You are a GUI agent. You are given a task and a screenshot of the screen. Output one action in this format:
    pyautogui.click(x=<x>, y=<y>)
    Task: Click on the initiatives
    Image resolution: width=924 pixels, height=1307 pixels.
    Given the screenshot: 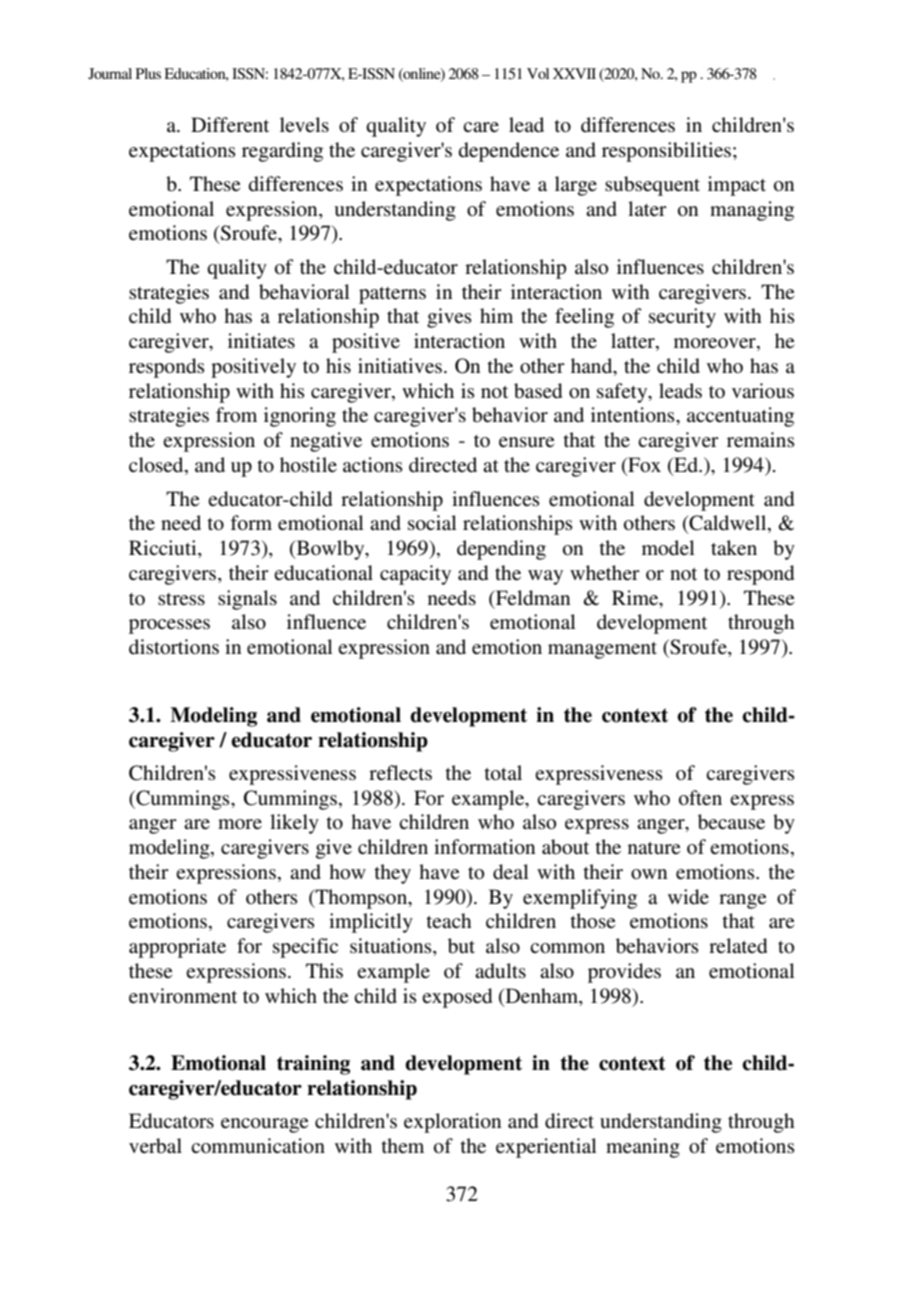 What is the action you would take?
    pyautogui.click(x=400, y=366)
